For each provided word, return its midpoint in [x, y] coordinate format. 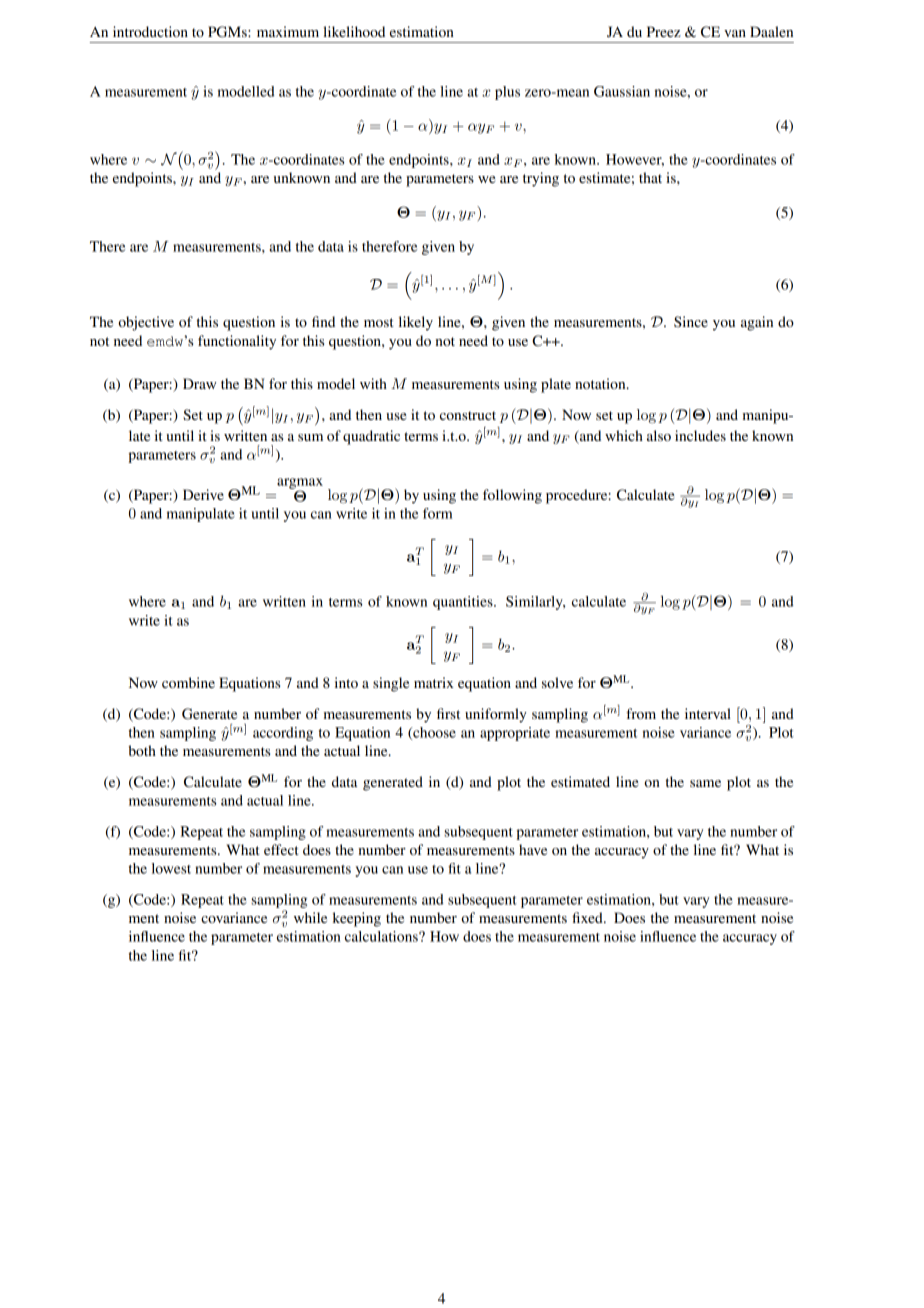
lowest [171, 868]
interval [708, 713]
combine [188, 682]
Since [691, 322]
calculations [382, 936]
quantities [464, 603]
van [735, 33]
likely [416, 323]
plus [507, 93]
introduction [150, 31]
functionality [237, 342]
